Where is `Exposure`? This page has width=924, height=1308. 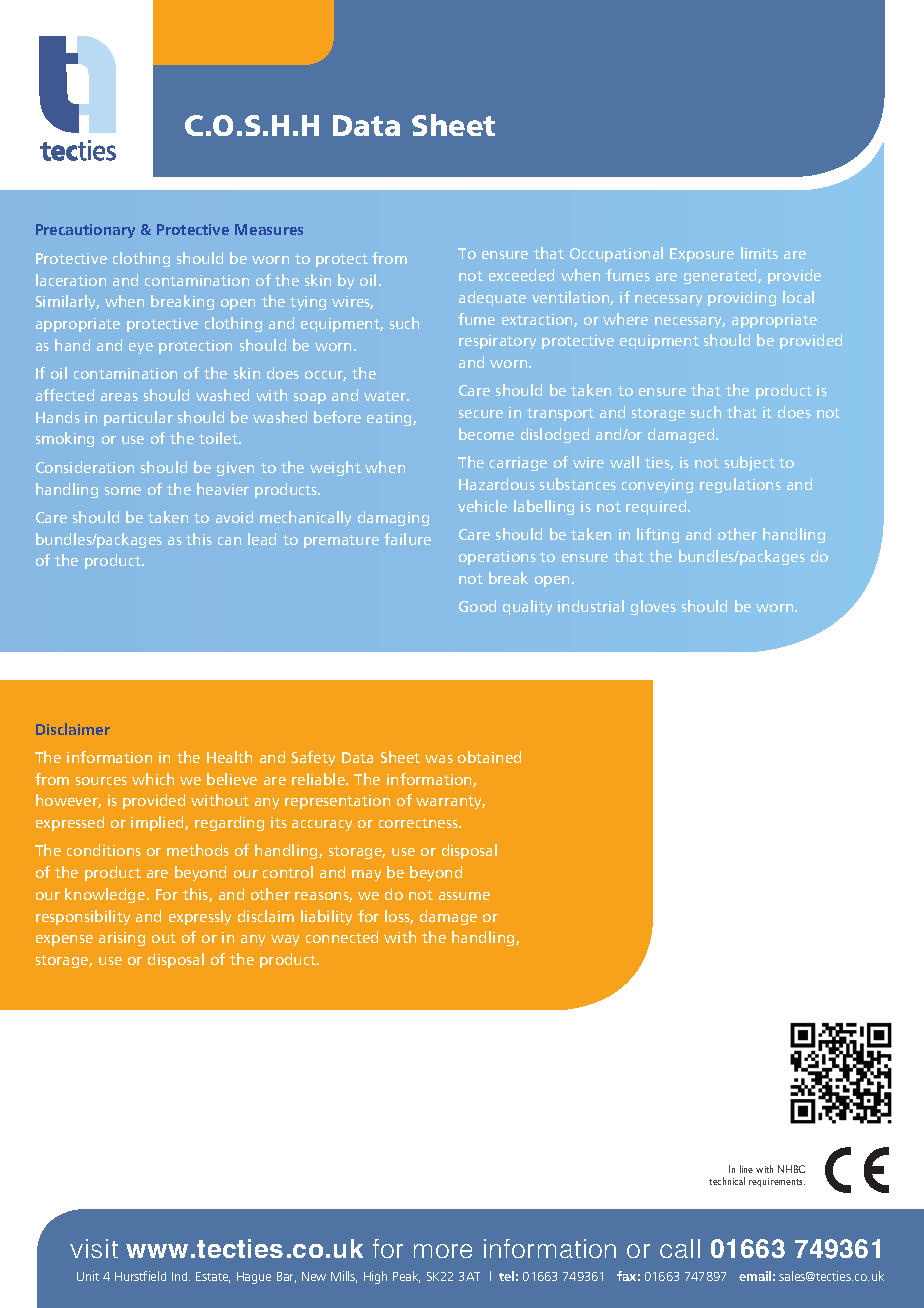
Exposure is located at coordinates (702, 255).
